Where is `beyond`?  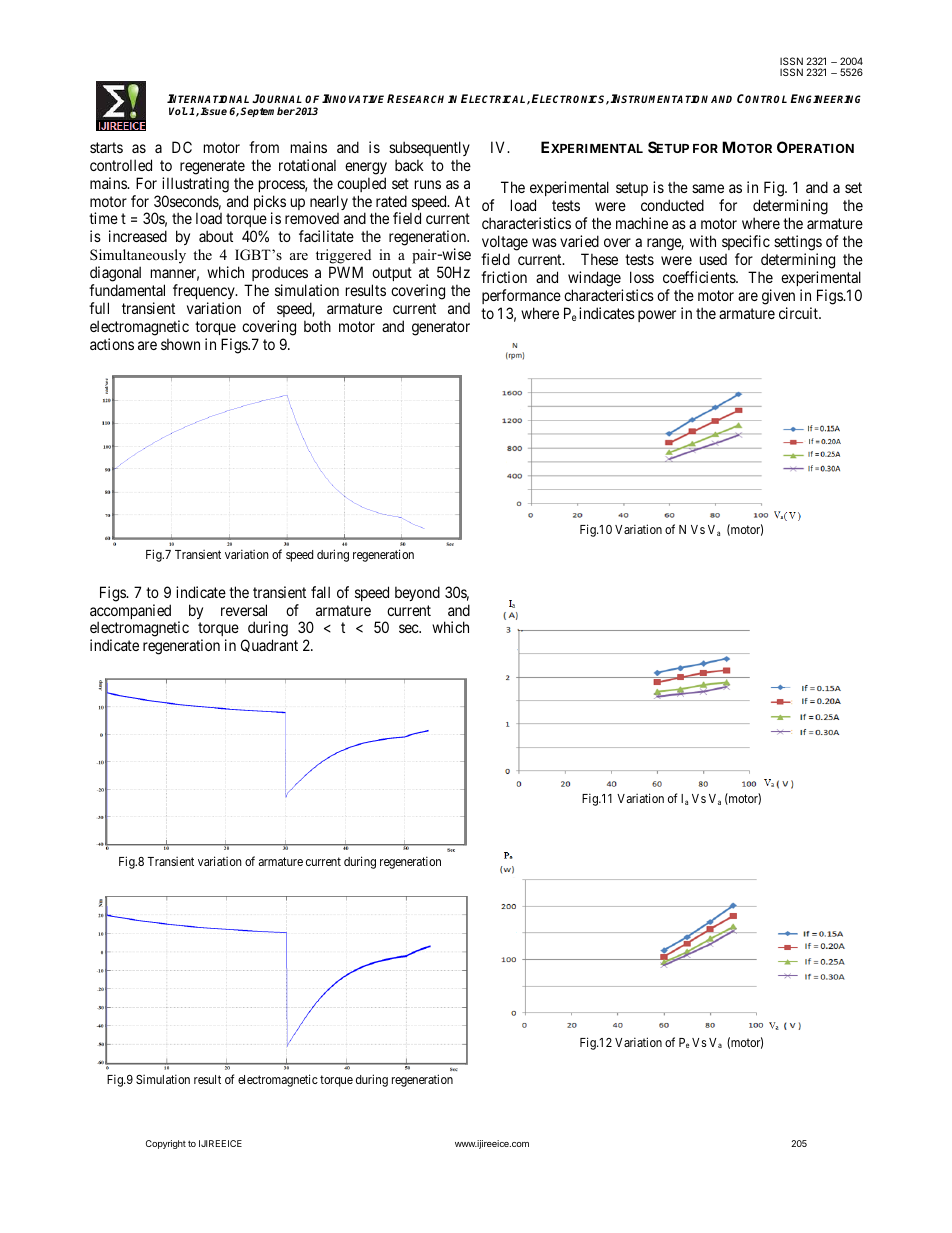
beyond is located at coordinates (417, 593).
